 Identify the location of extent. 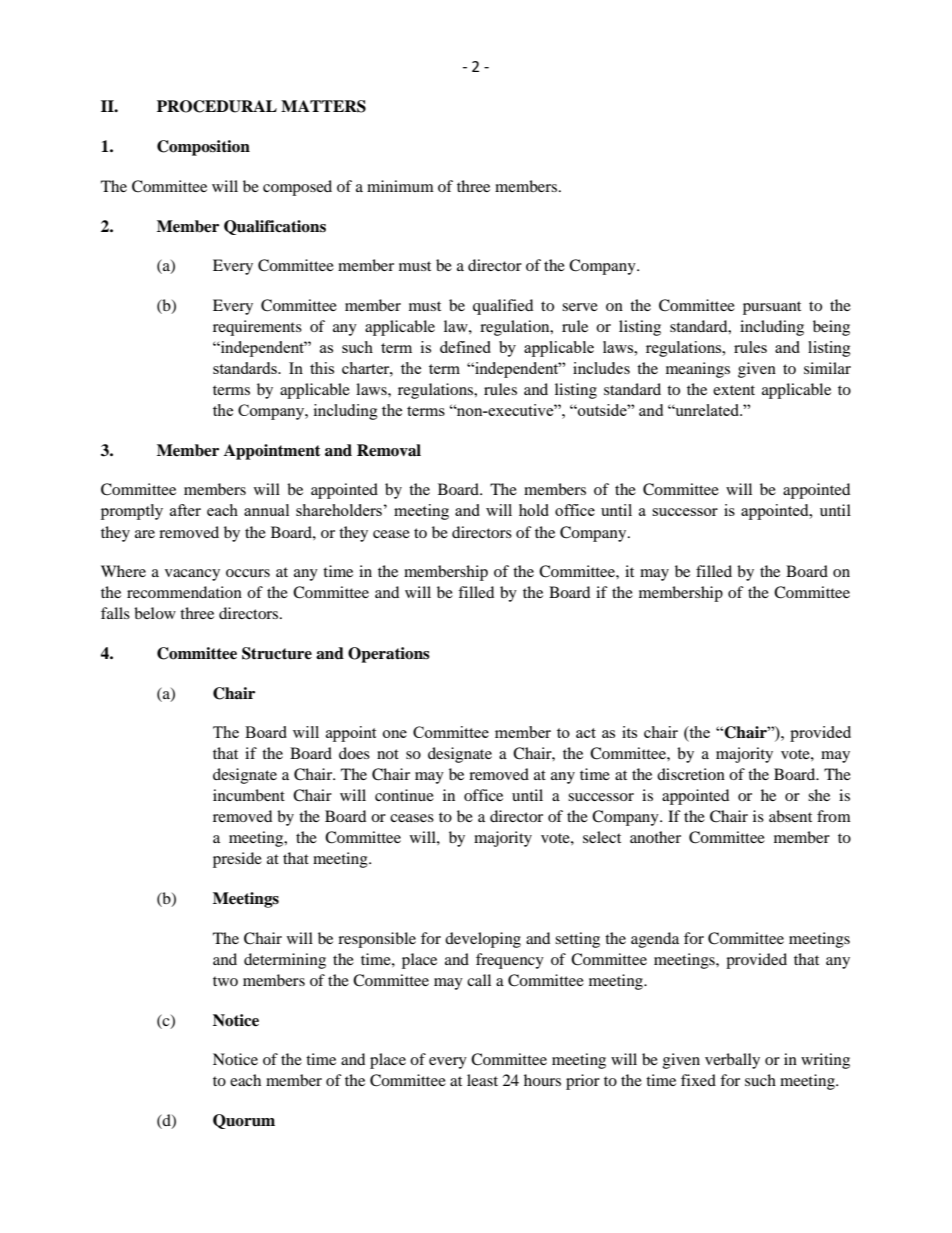
(734, 390).
